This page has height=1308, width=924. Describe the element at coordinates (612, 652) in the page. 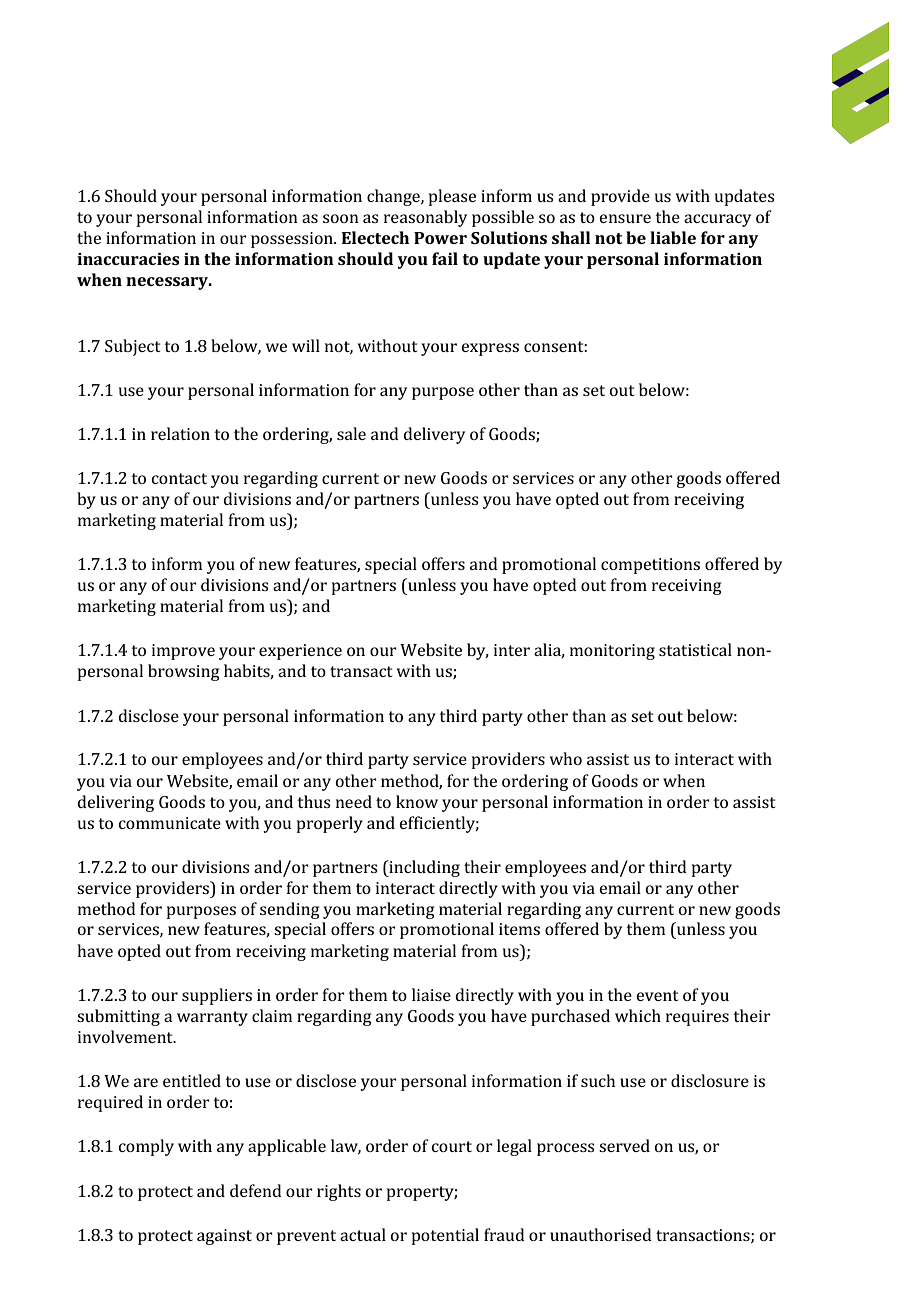

I see `monitoring` at that location.
